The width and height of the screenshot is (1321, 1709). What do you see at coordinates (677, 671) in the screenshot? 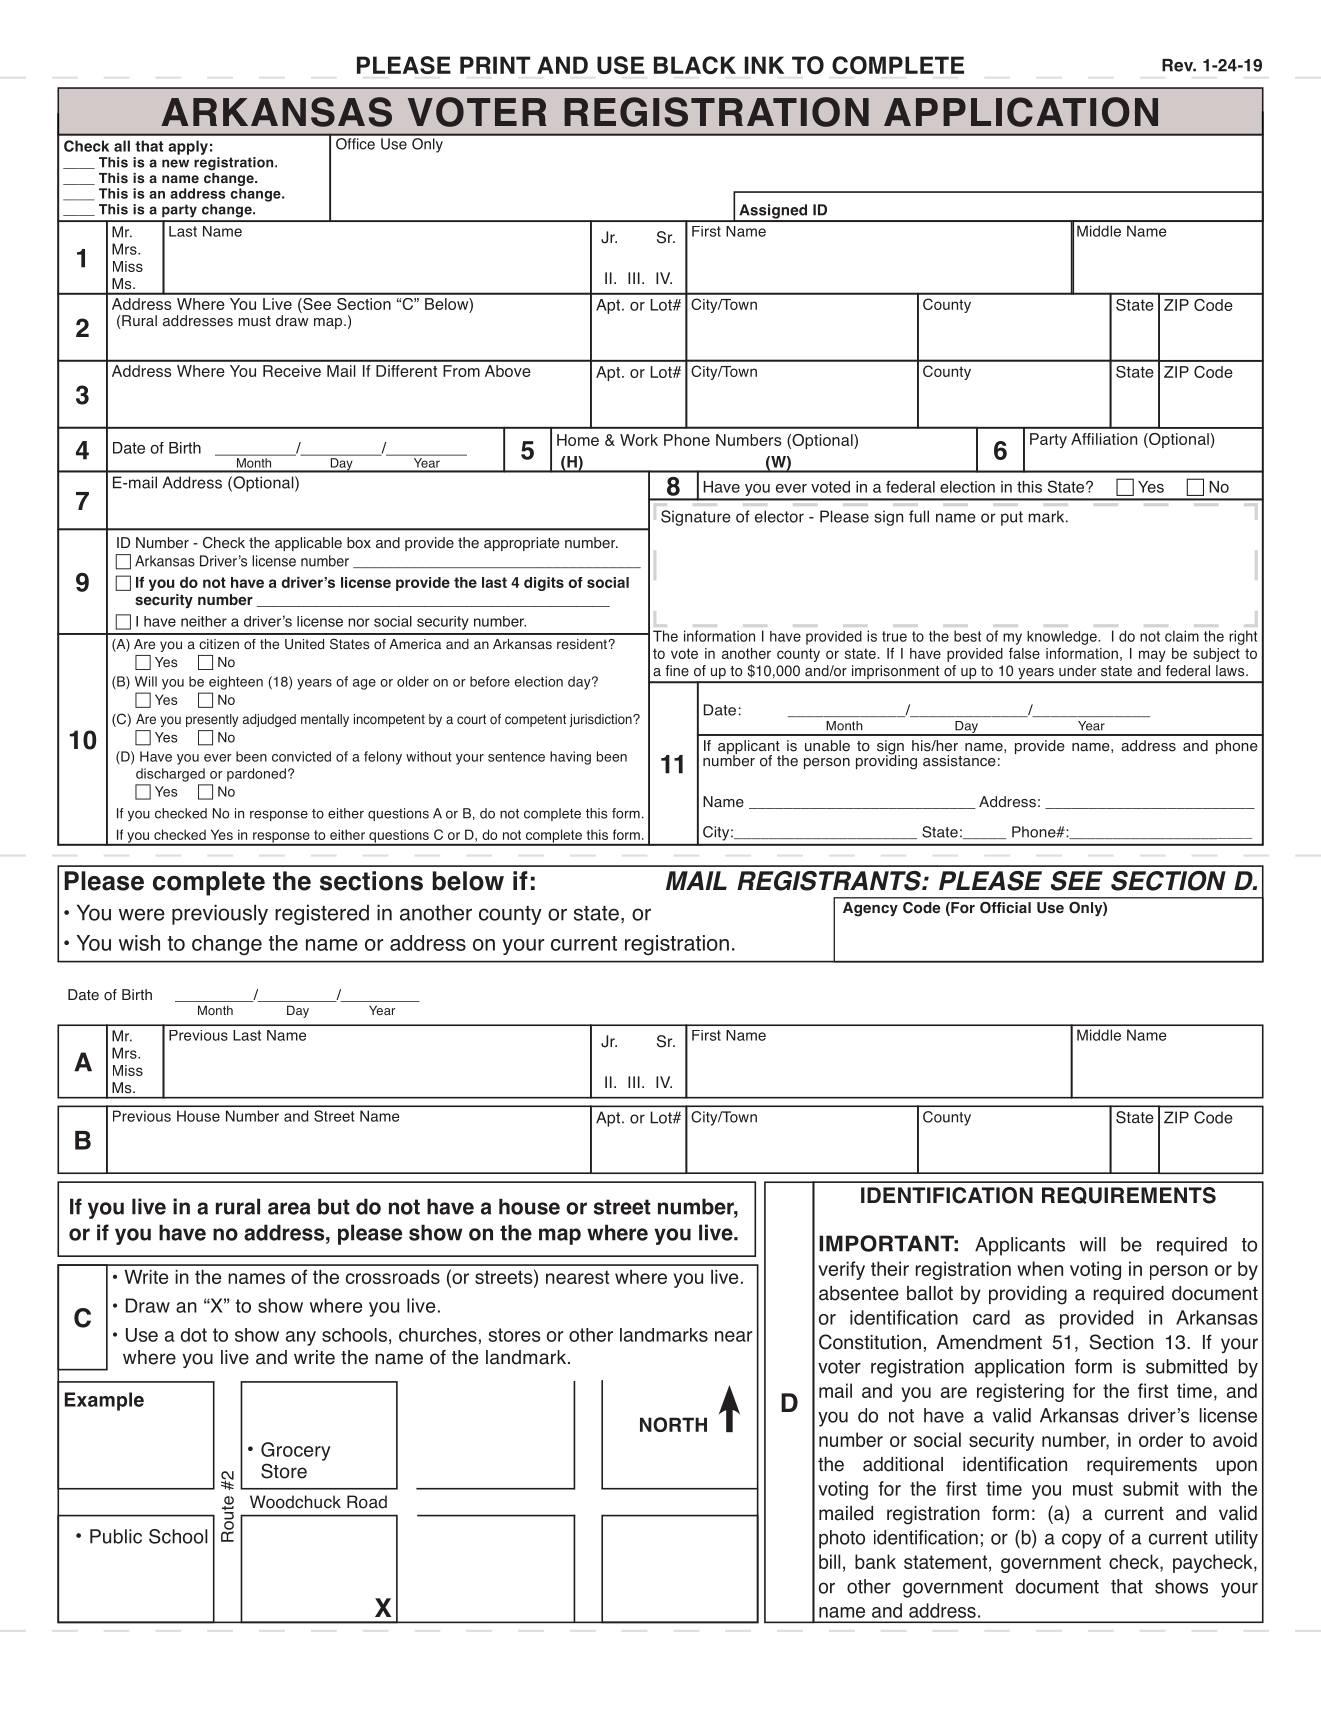
I see `fine` at bounding box center [677, 671].
